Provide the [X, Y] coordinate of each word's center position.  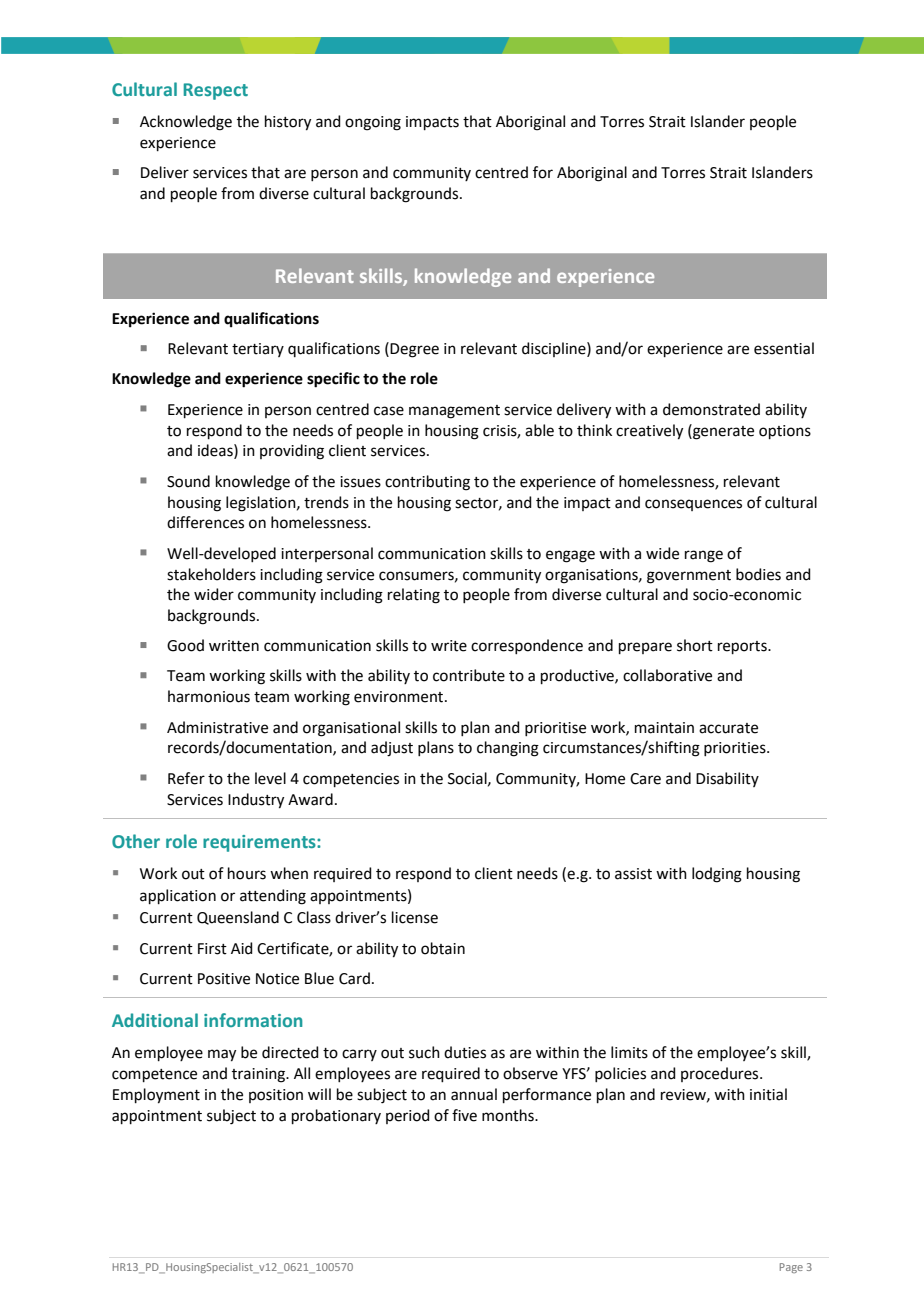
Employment [156, 1096]
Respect [215, 91]
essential [784, 348]
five [464, 1115]
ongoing [373, 123]
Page [791, 1268]
